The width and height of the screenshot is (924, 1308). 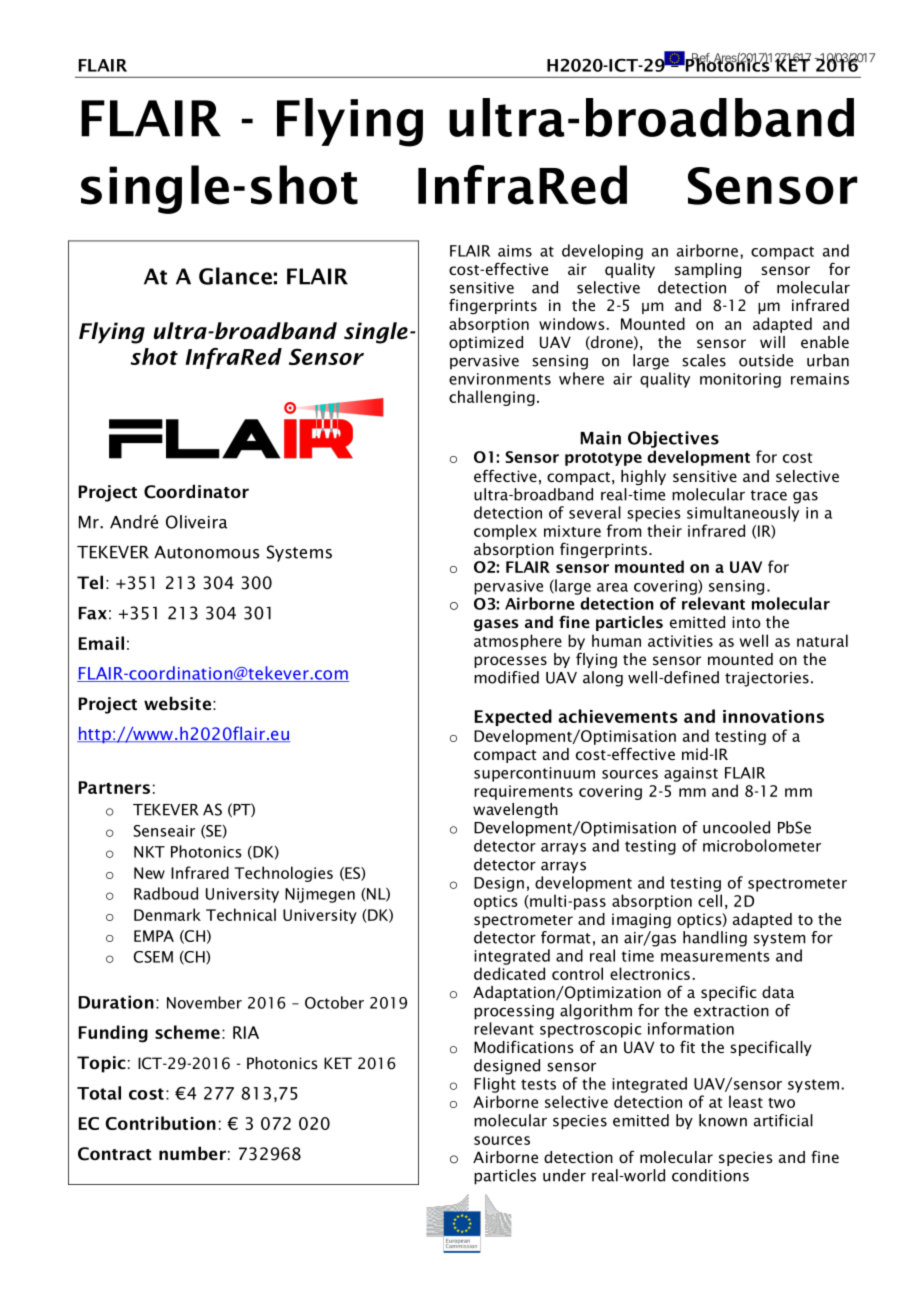 What do you see at coordinates (708, 270) in the screenshot?
I see `sampling` at bounding box center [708, 270].
